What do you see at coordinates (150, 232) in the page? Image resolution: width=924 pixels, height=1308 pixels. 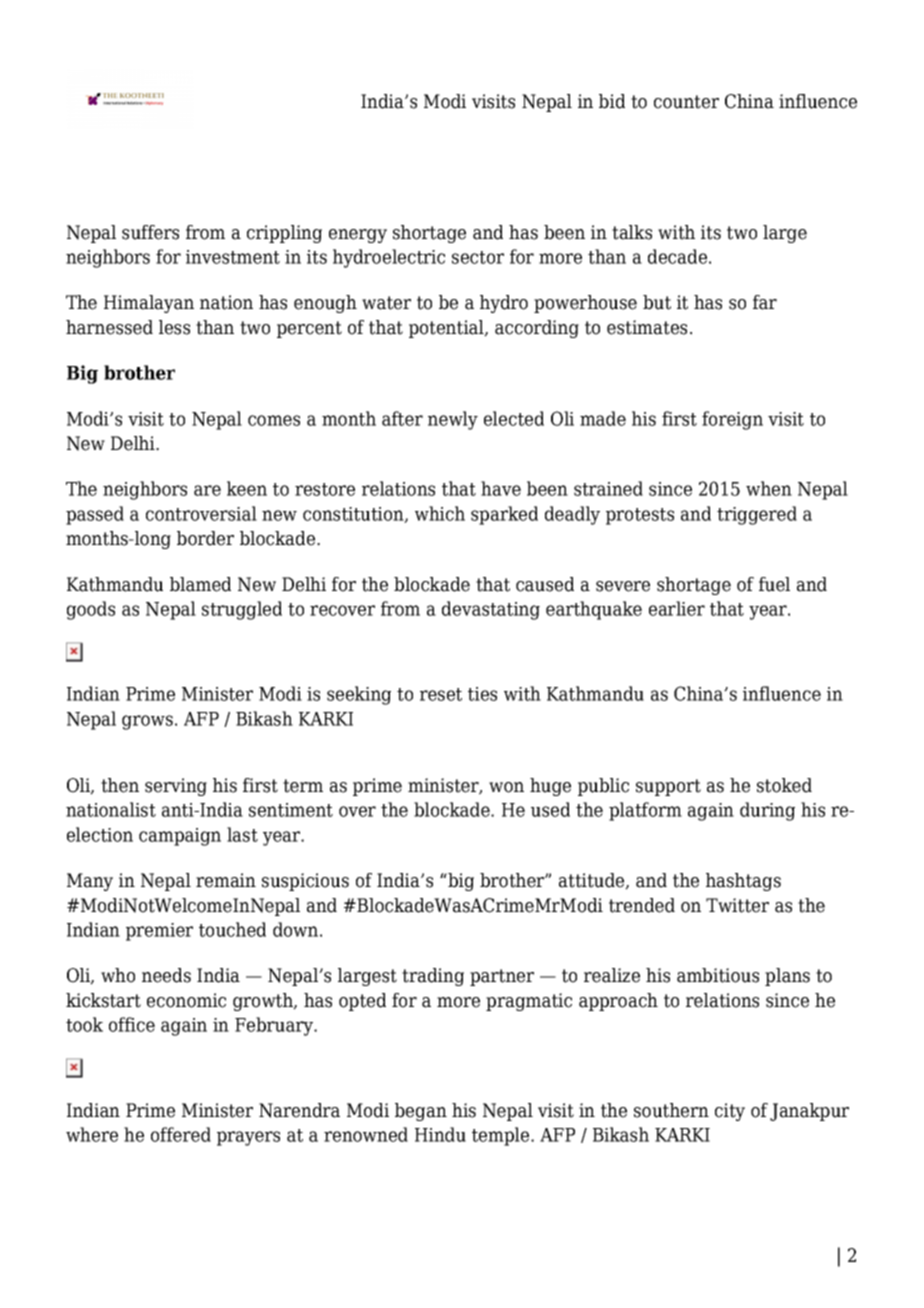 I see `suffers` at bounding box center [150, 232].
